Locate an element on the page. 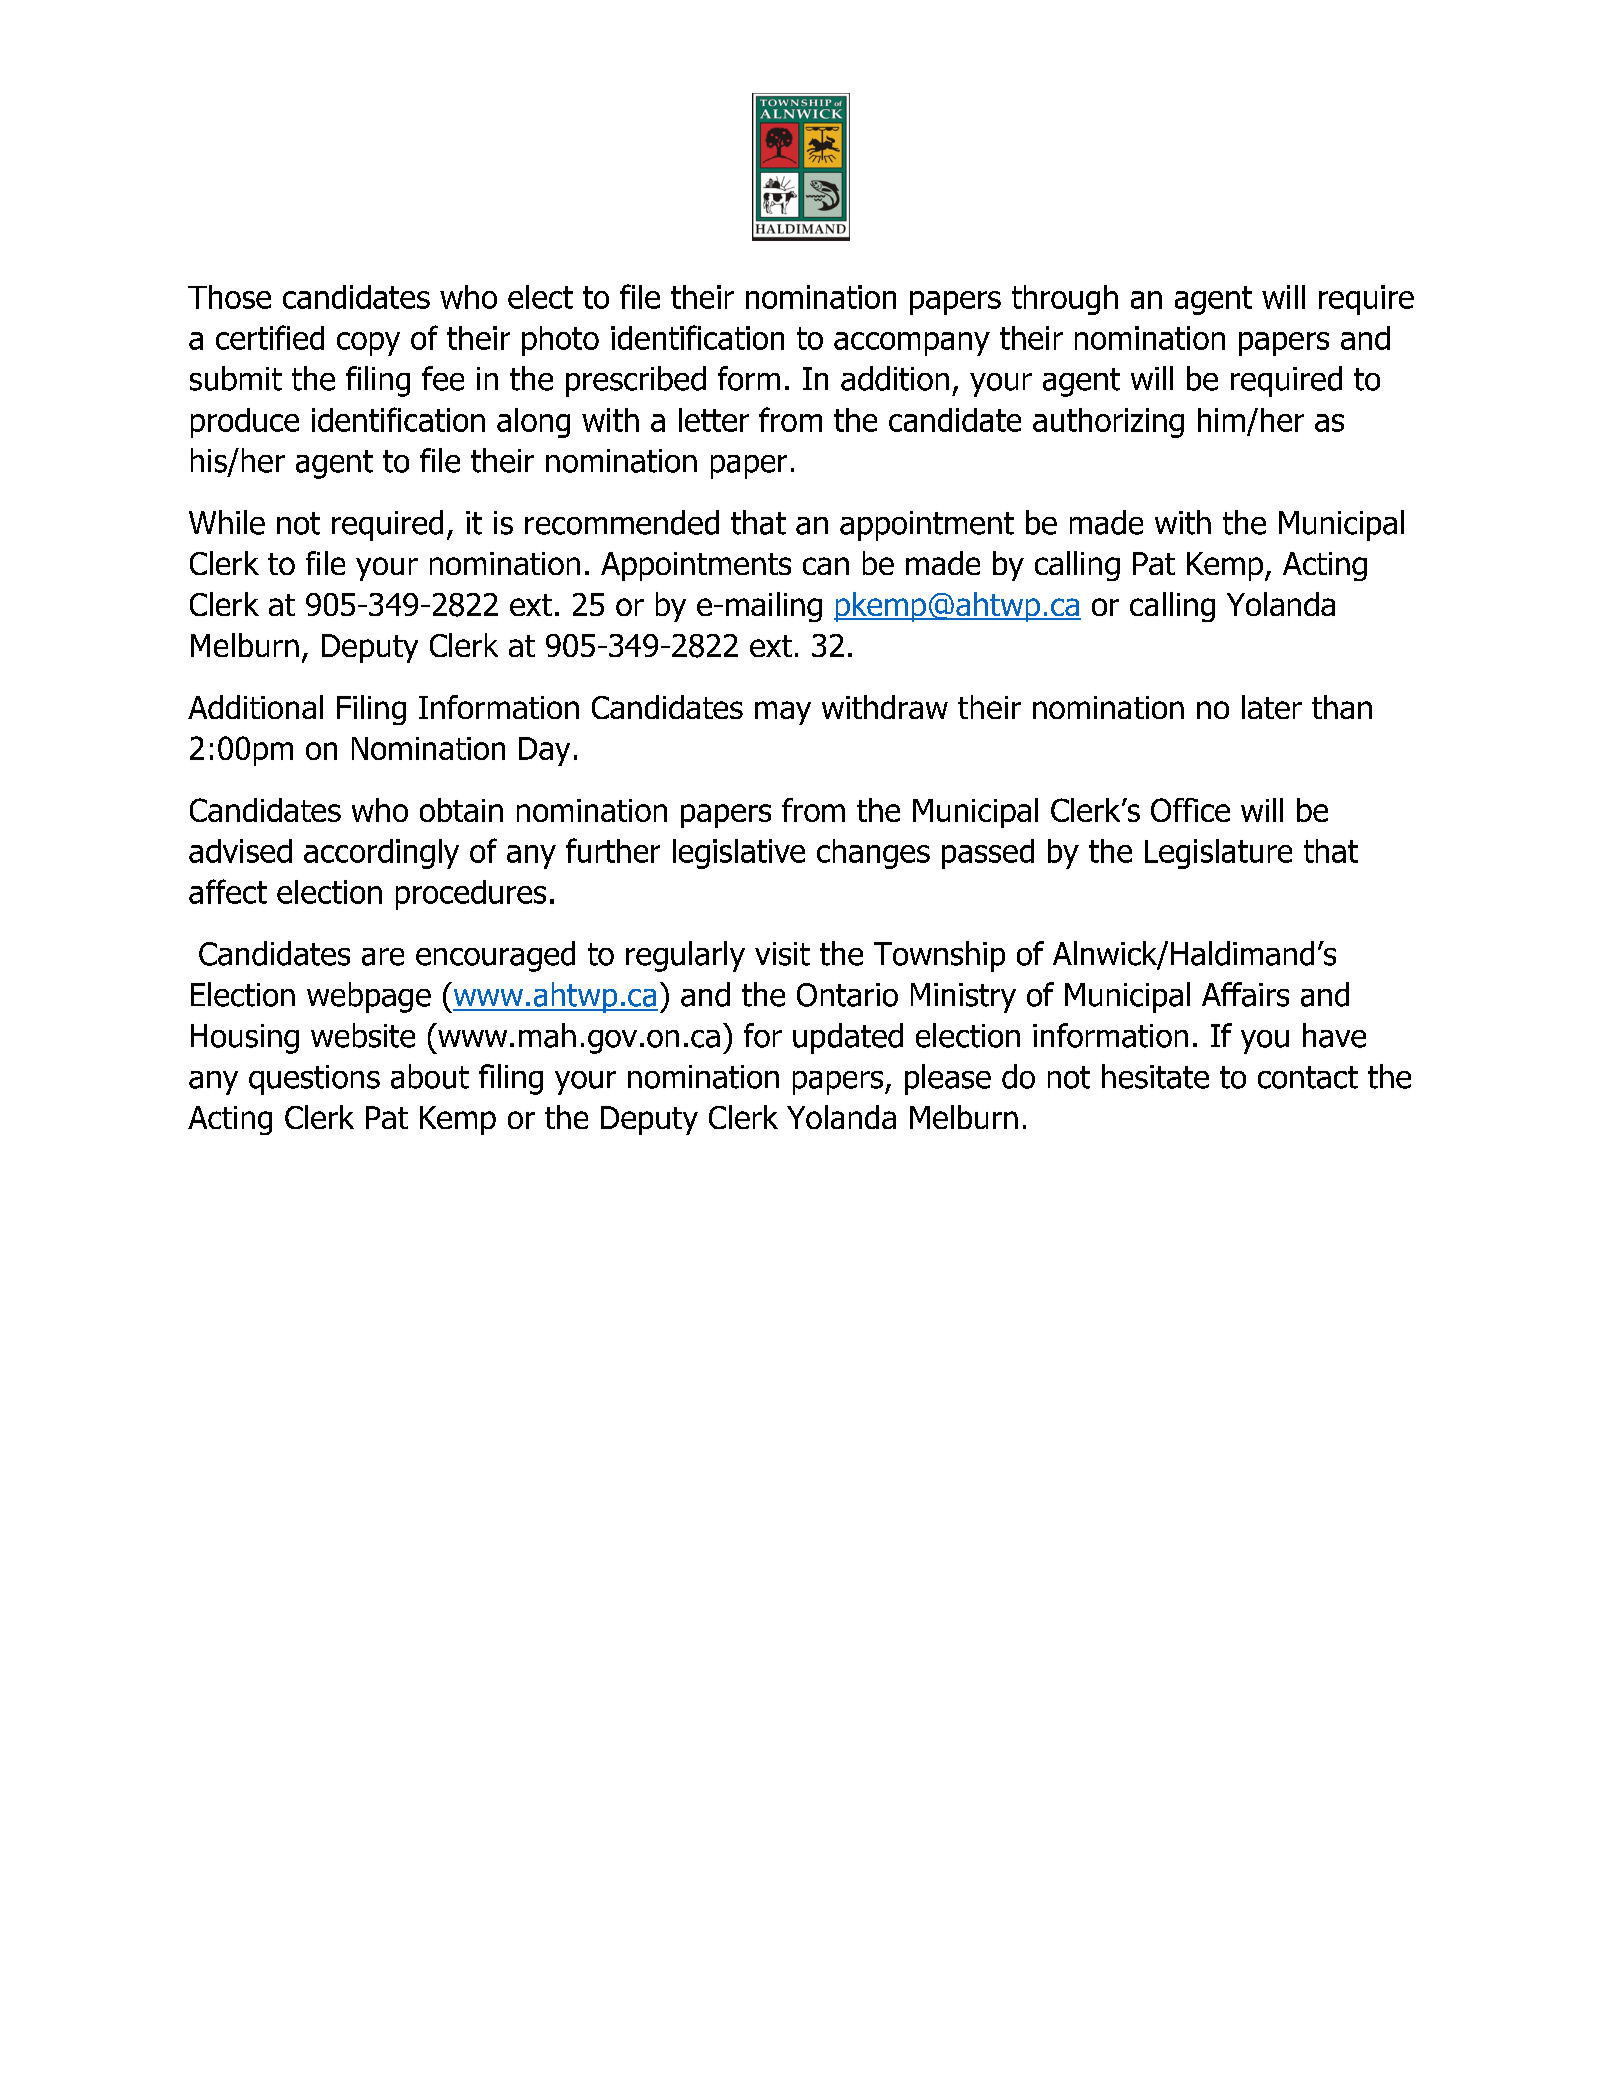 The width and height of the page is (1603, 2074). later is located at coordinates (1272, 707).
